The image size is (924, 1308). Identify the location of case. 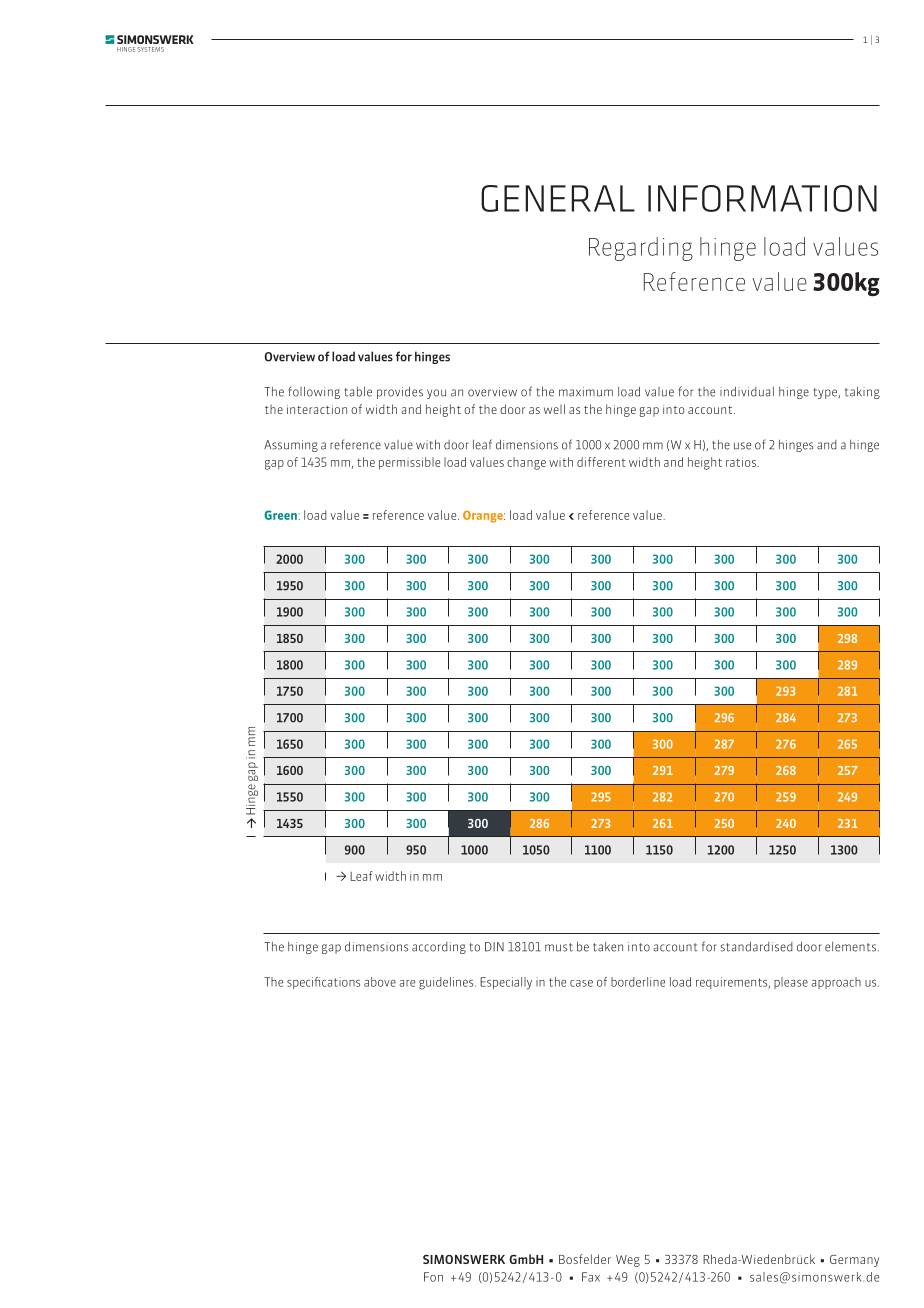
(581, 983).
